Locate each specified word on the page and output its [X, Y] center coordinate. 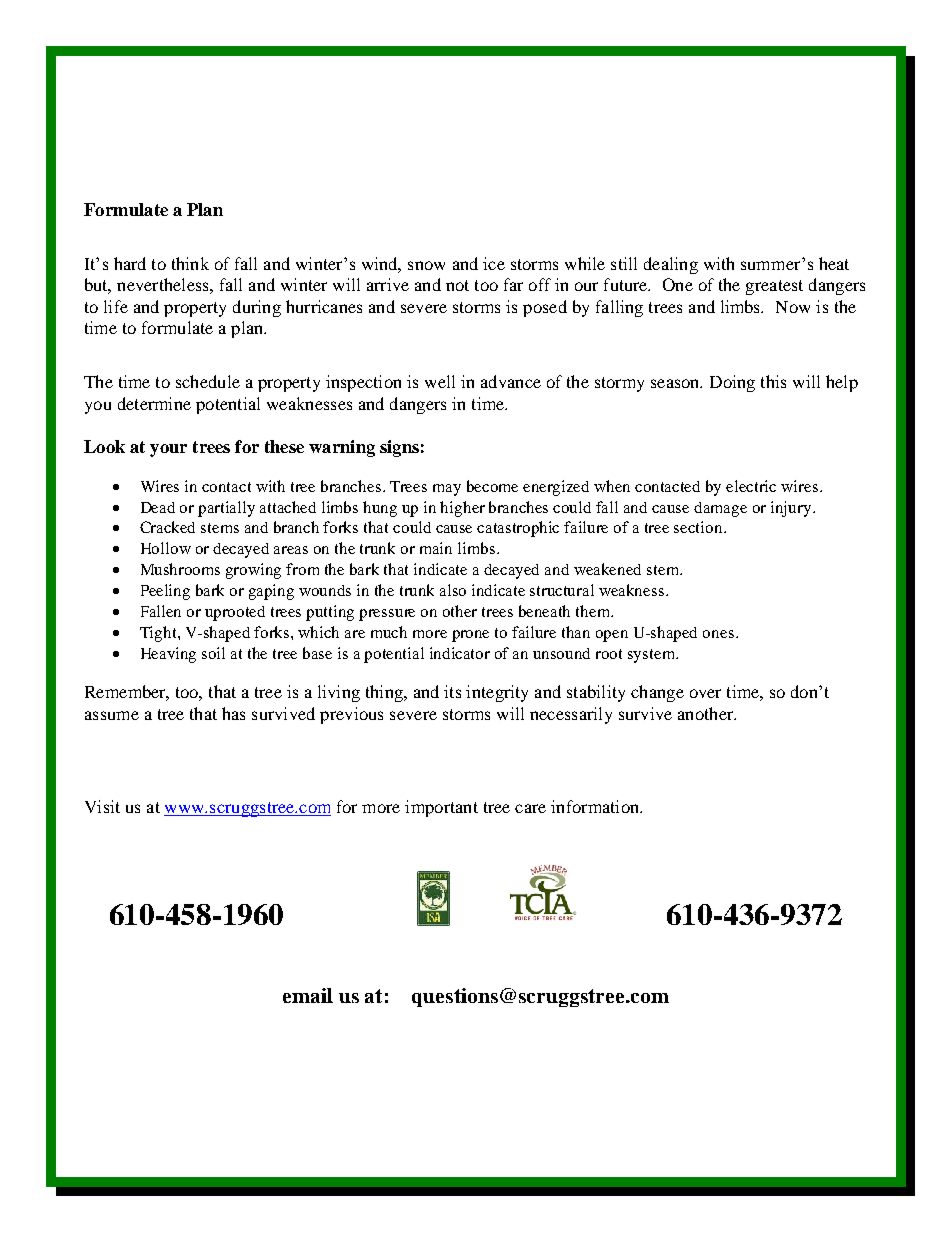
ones [718, 634]
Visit [102, 806]
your [168, 450]
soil [213, 653]
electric [751, 486]
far [513, 284]
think [190, 263]
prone [470, 636]
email [308, 995]
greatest [774, 287]
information [596, 806]
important [441, 808]
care [530, 808]
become [492, 486]
